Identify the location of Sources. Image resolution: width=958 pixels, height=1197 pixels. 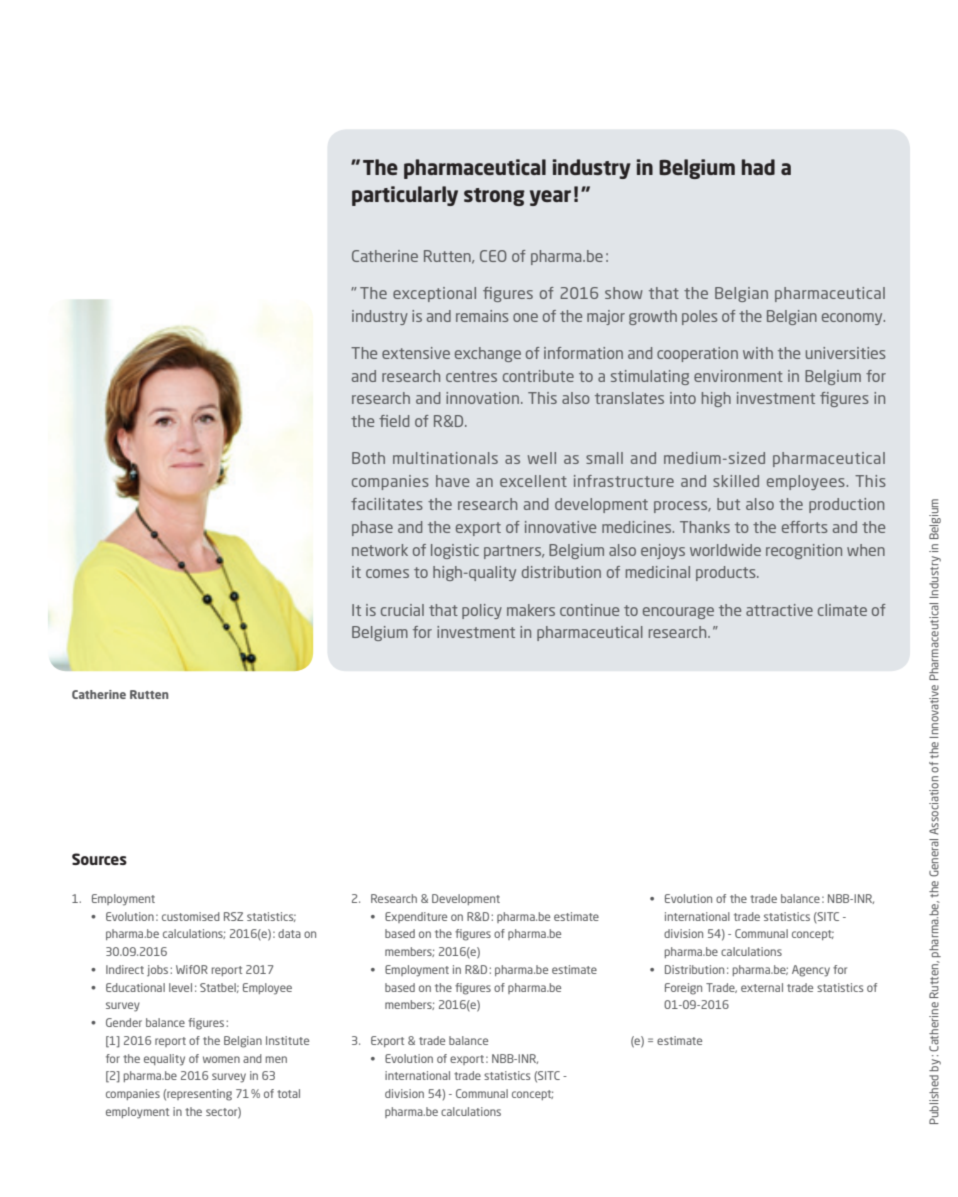
(99, 859).
